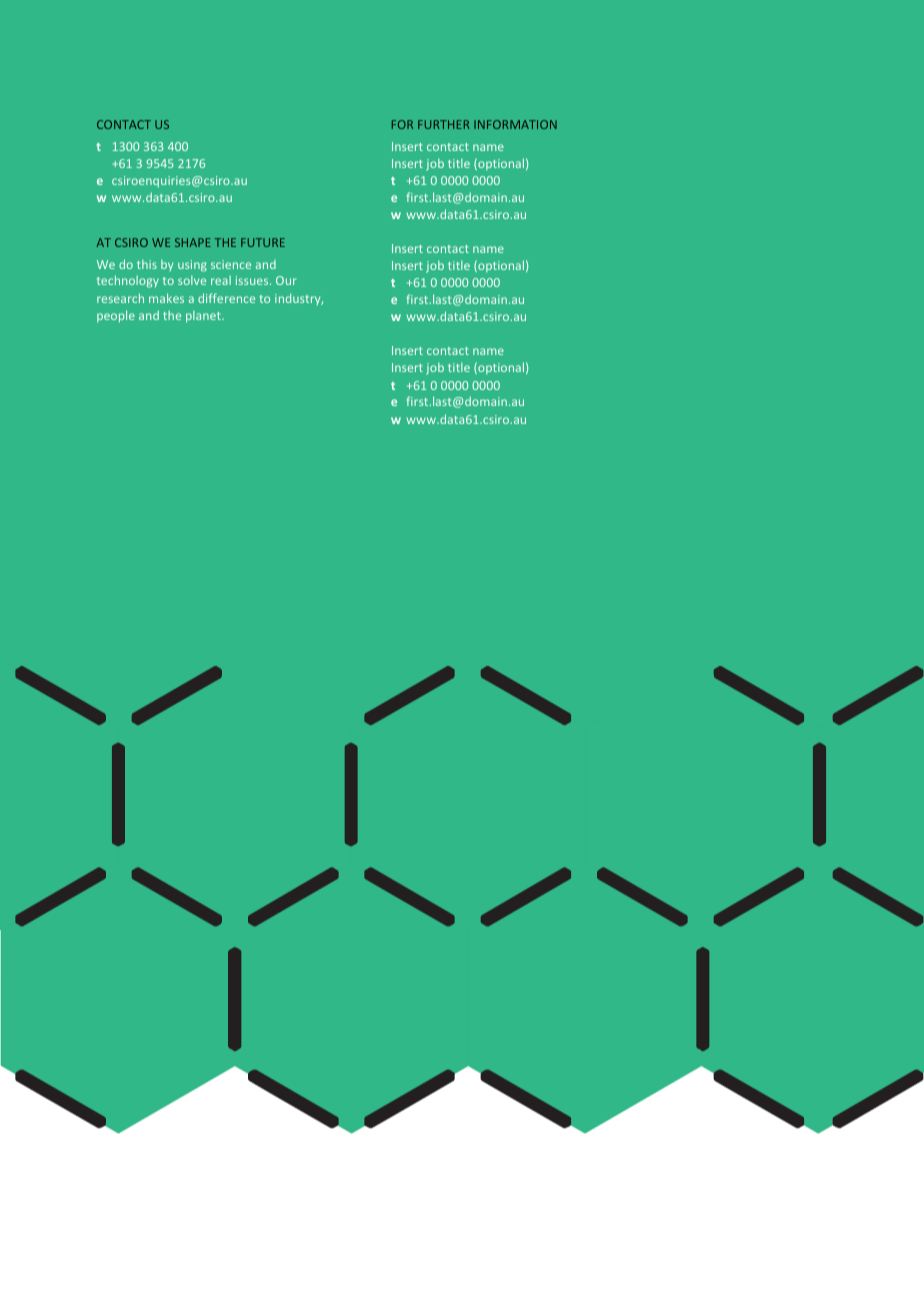 The width and height of the screenshot is (924, 1308). Describe the element at coordinates (515, 124) in the screenshot. I see `INFORMATION` at that location.
